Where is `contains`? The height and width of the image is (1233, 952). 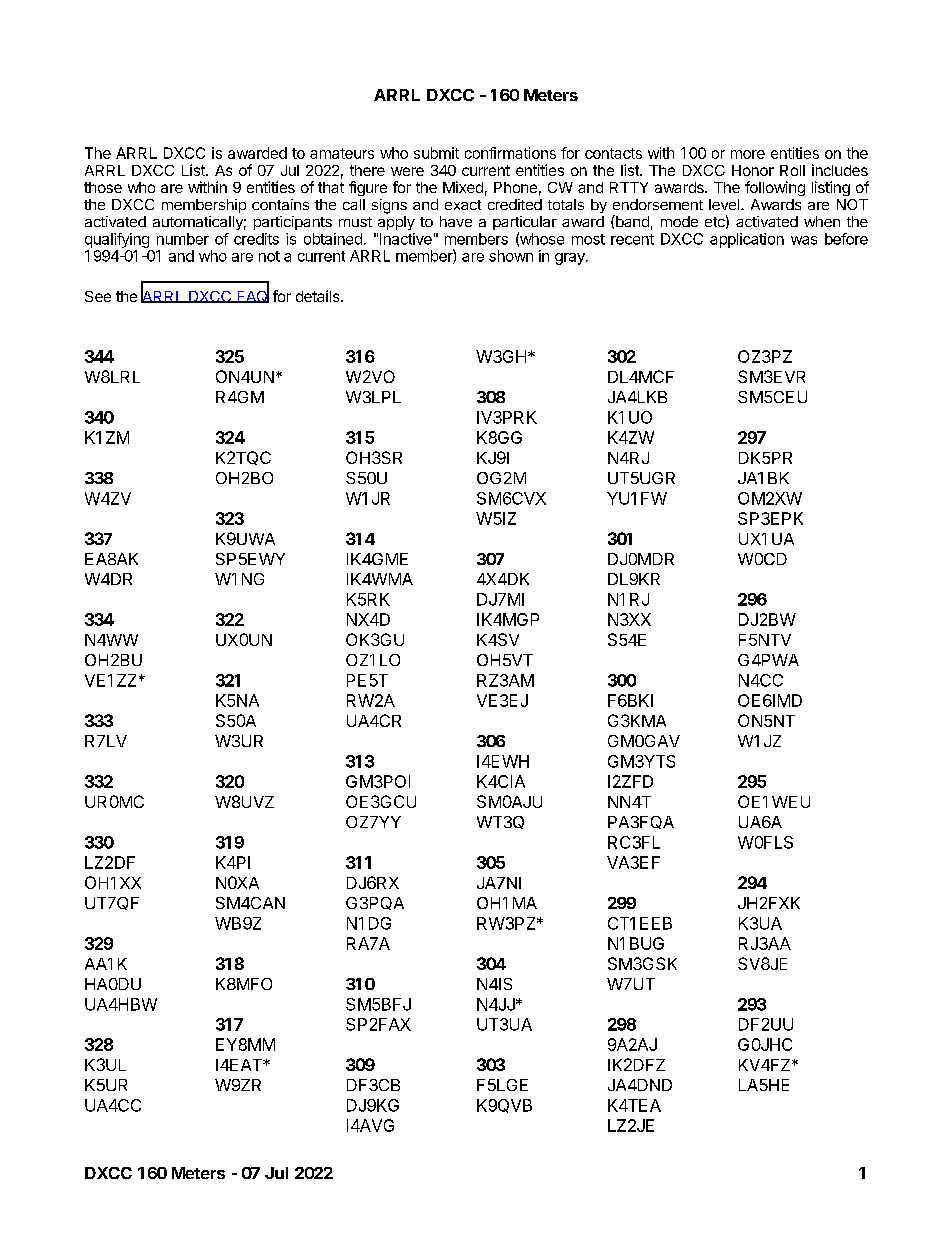 contains is located at coordinates (280, 204).
